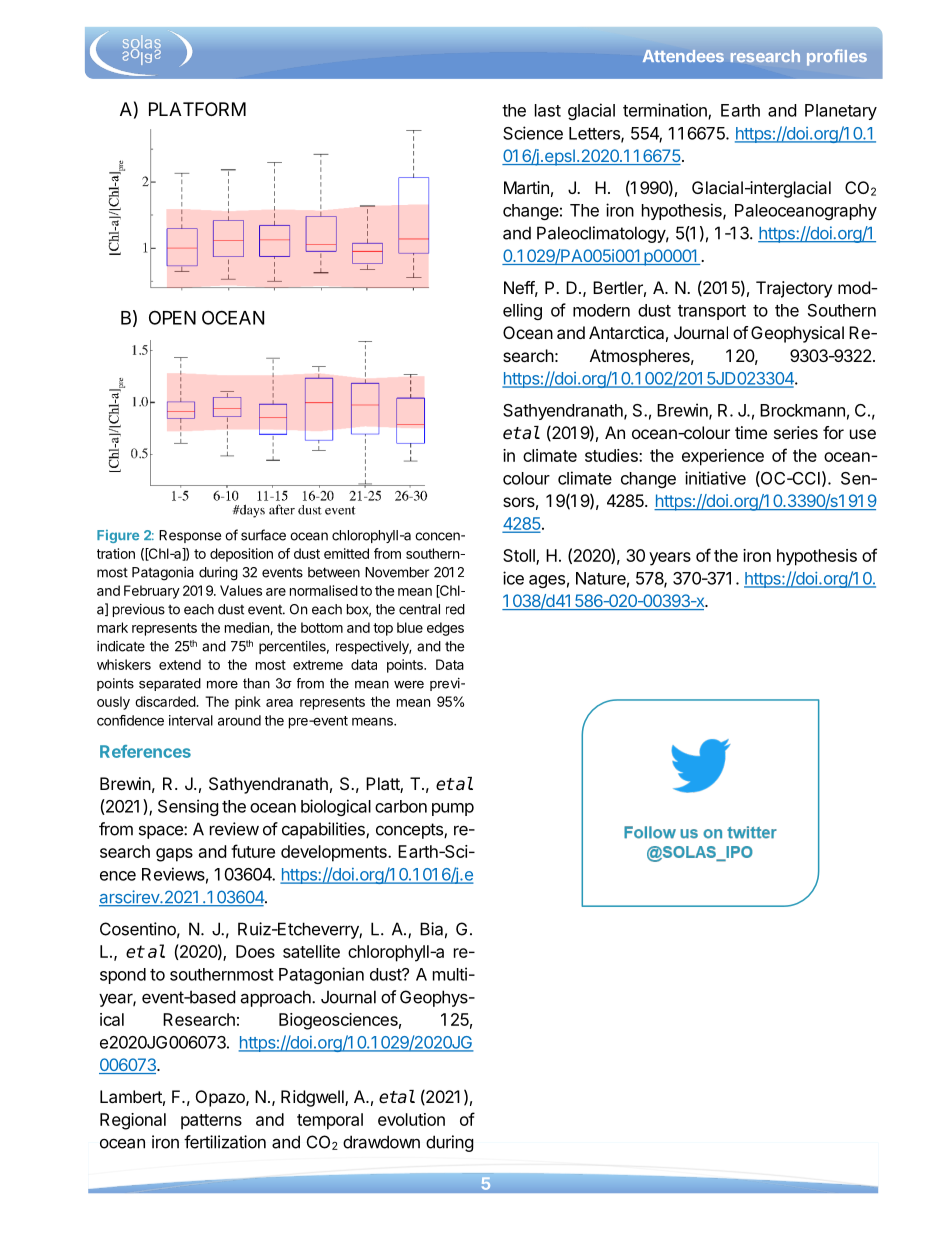 The width and height of the screenshot is (952, 1233). I want to click on pump, so click(453, 809).
